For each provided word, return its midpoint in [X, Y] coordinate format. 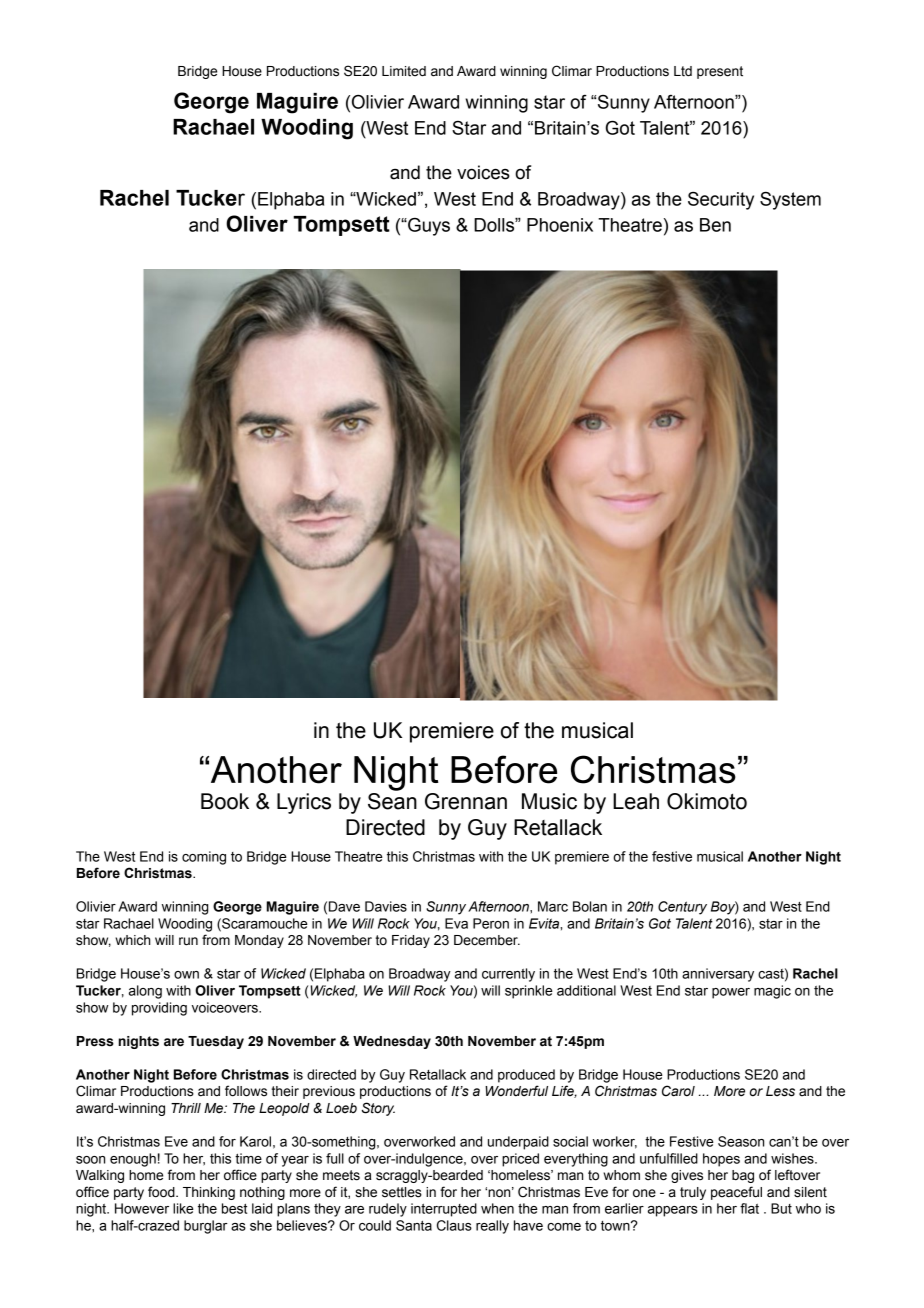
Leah [636, 801]
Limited [404, 71]
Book [225, 801]
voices [483, 172]
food [162, 1192]
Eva [456, 923]
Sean [392, 801]
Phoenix [560, 225]
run [188, 941]
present [720, 72]
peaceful [736, 1193]
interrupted [444, 1210]
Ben [715, 225]
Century [682, 908]
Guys [428, 227]
